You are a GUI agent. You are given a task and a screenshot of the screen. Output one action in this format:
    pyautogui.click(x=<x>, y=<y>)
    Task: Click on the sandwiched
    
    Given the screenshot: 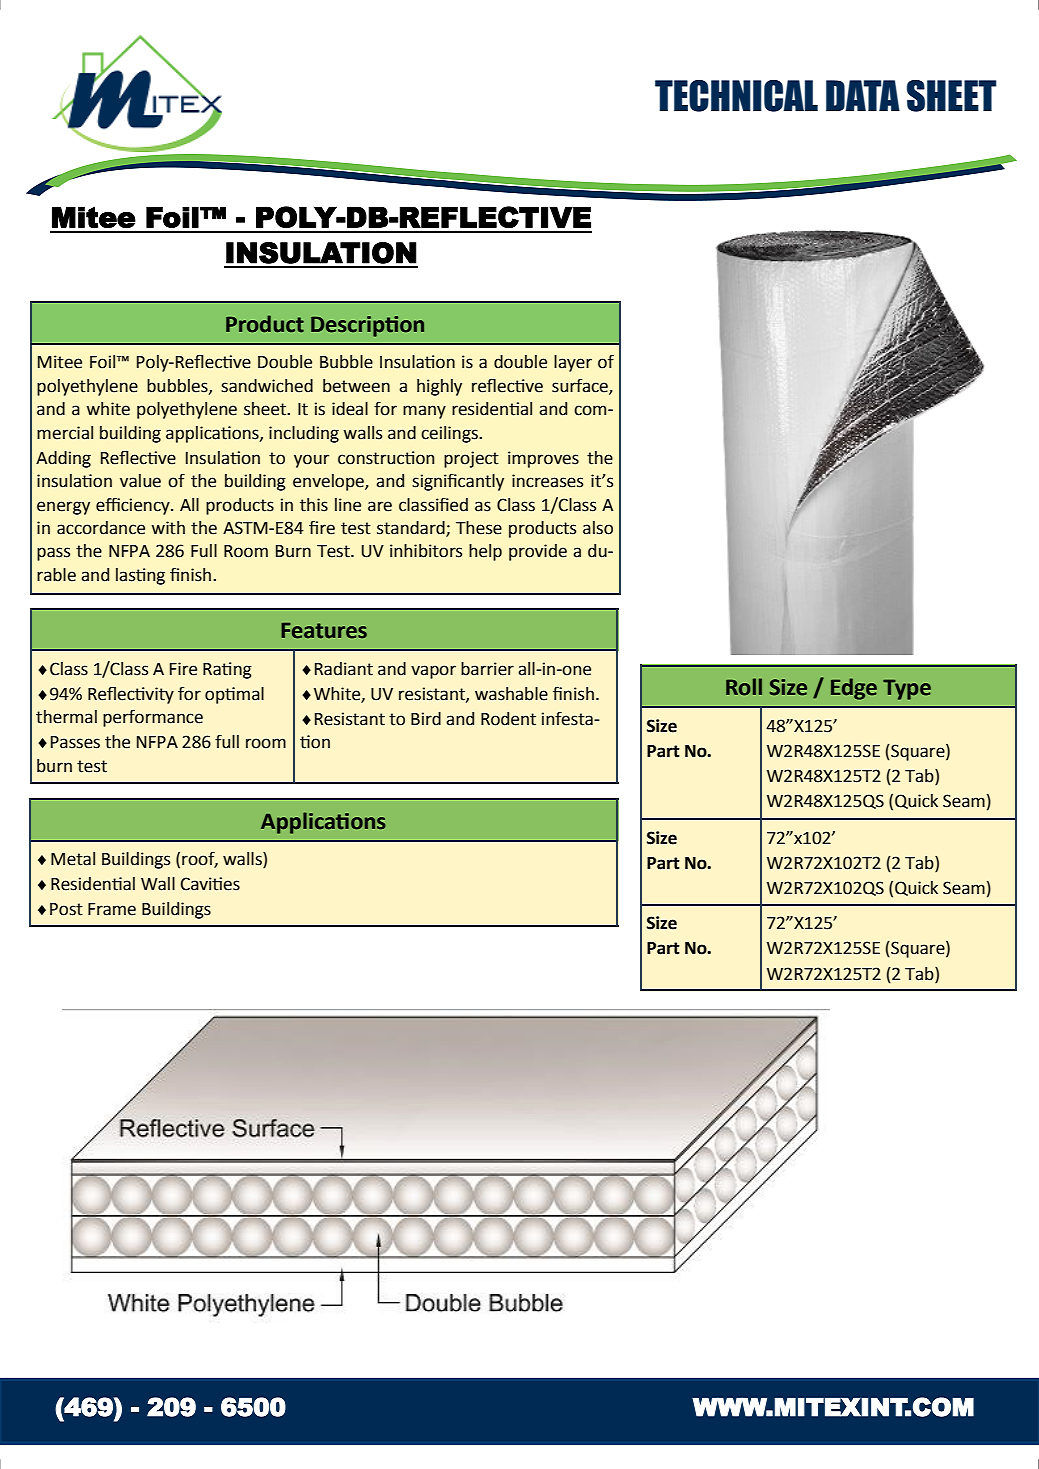 What is the action you would take?
    pyautogui.click(x=267, y=386)
